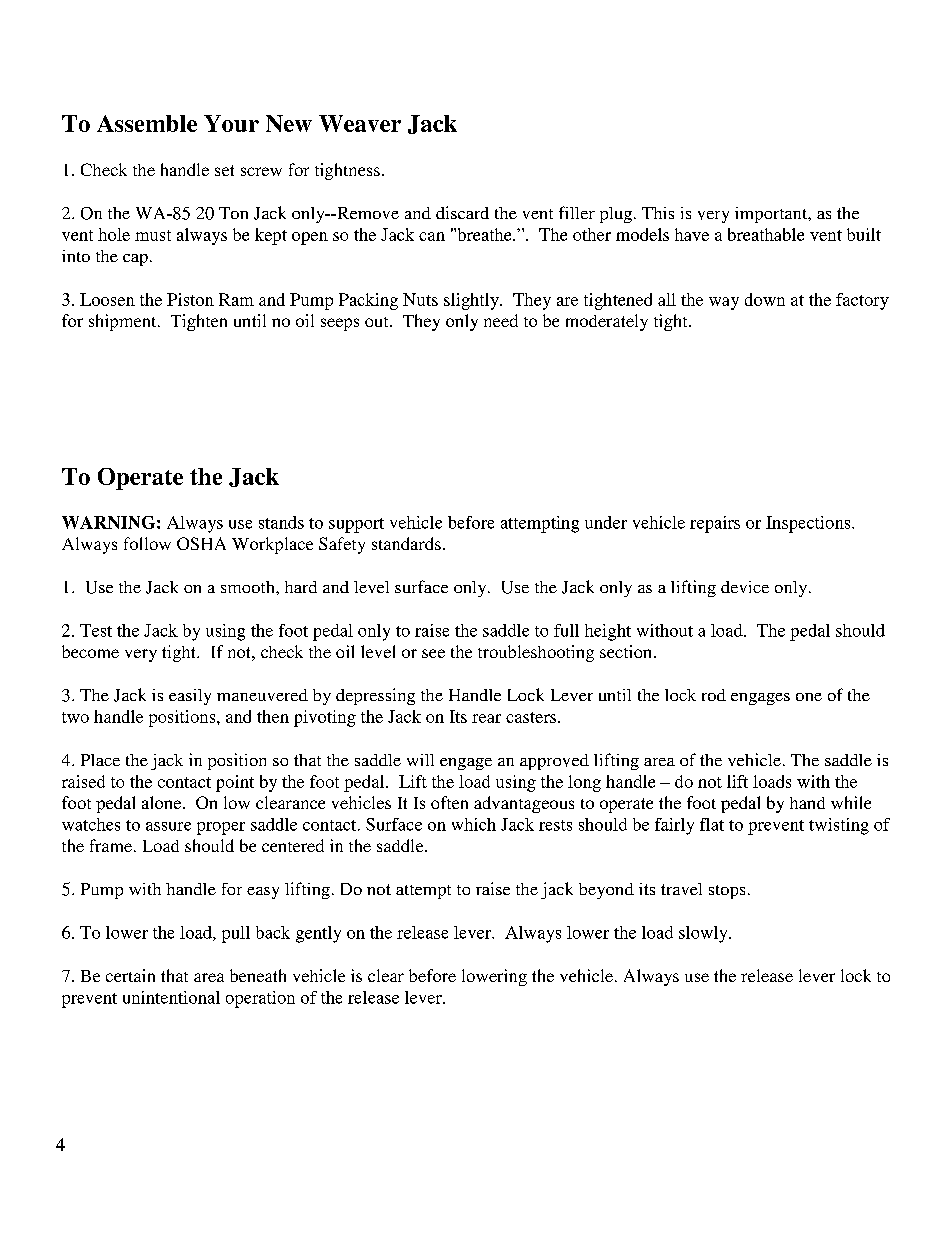  What do you see at coordinates (501, 320) in the screenshot?
I see `need` at bounding box center [501, 320].
